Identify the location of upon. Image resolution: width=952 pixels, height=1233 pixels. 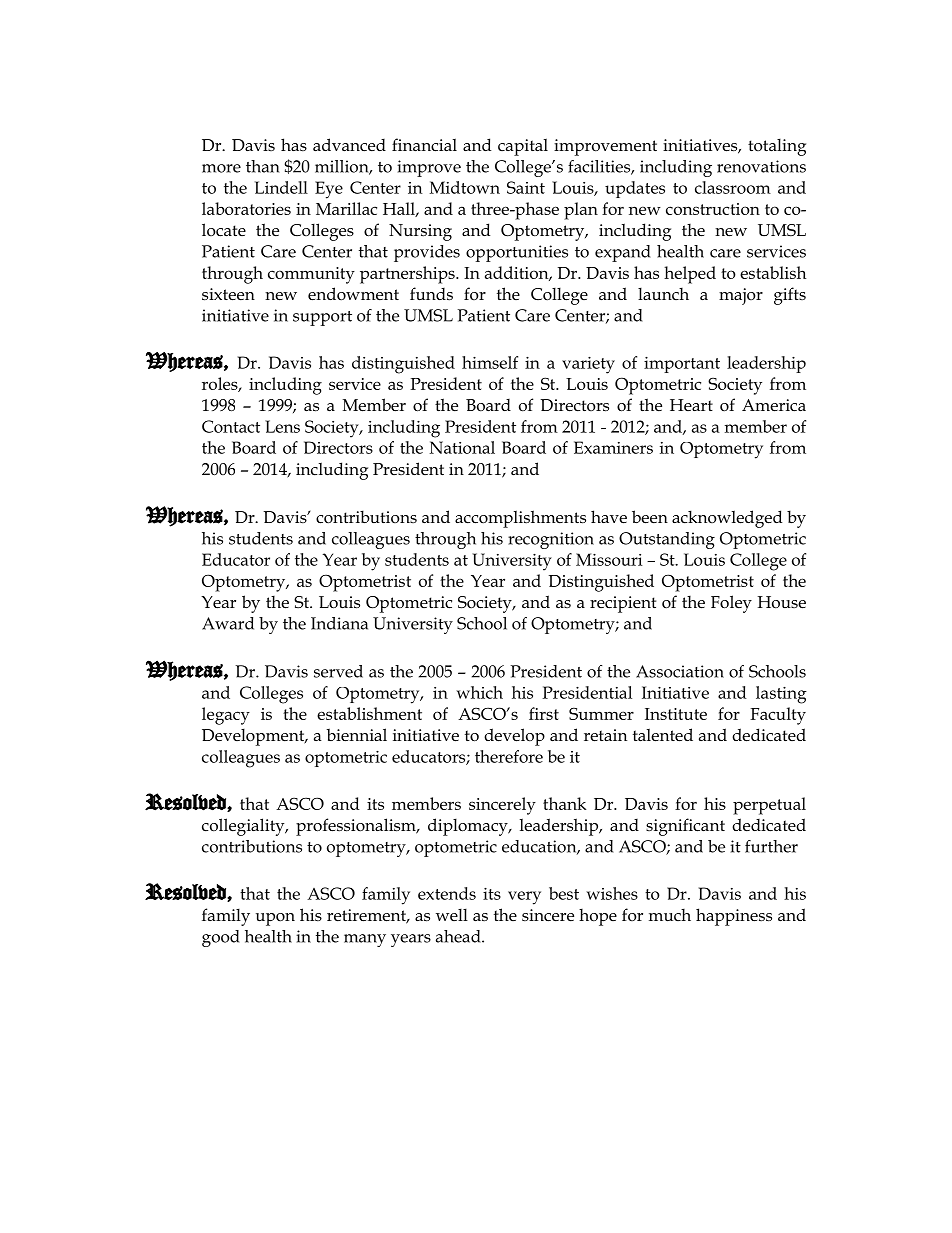
(275, 919).
